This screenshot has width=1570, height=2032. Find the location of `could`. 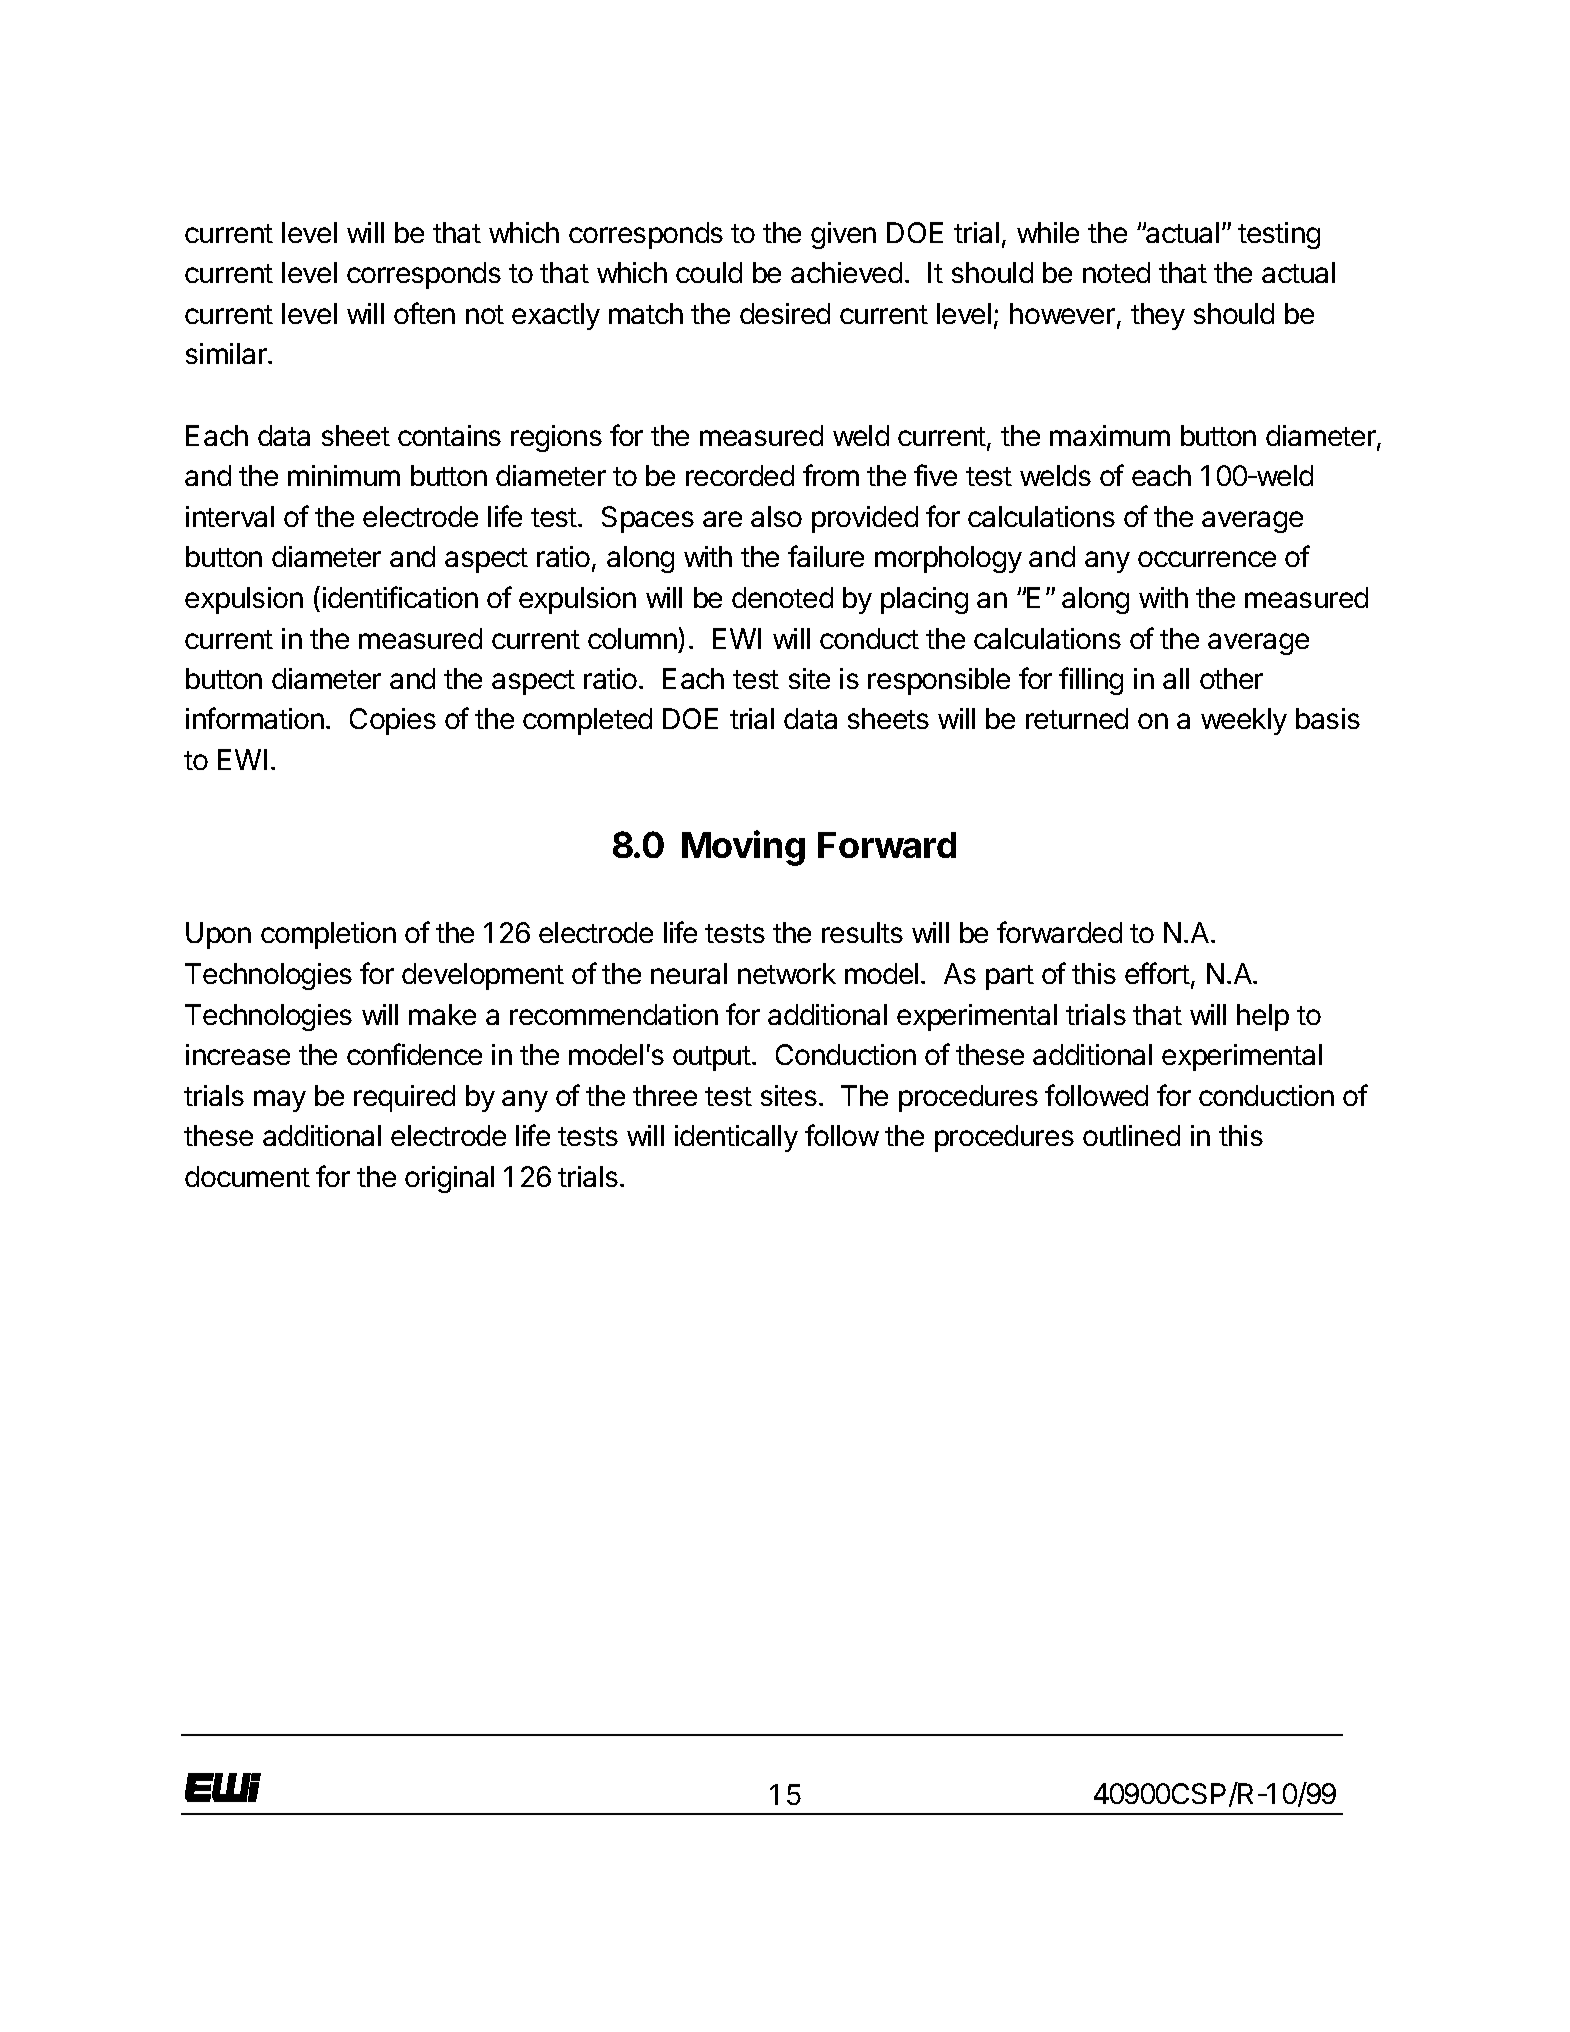

could is located at coordinates (709, 272).
